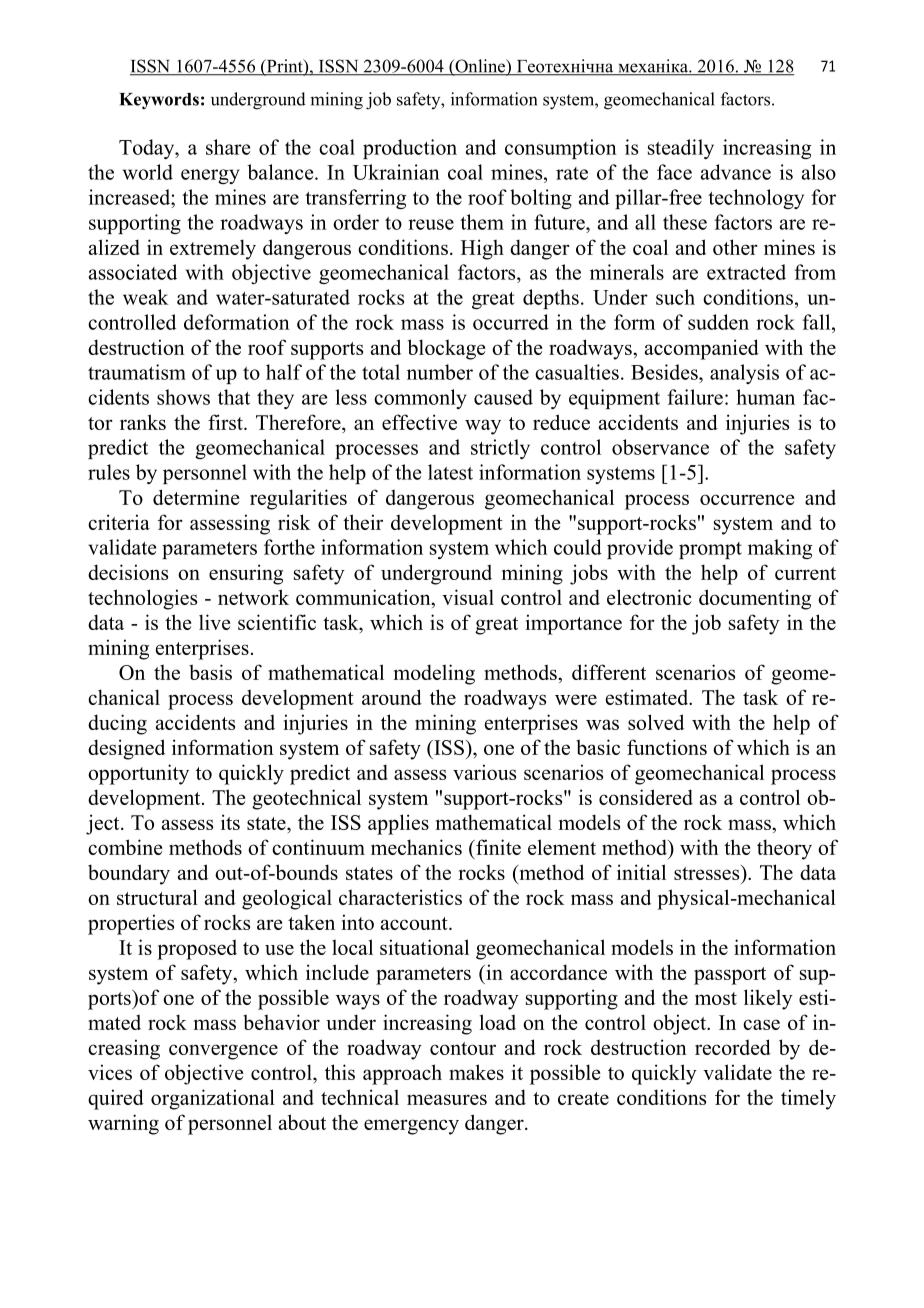 Image resolution: width=924 pixels, height=1308 pixels. What do you see at coordinates (765, 397) in the screenshot?
I see `human` at bounding box center [765, 397].
